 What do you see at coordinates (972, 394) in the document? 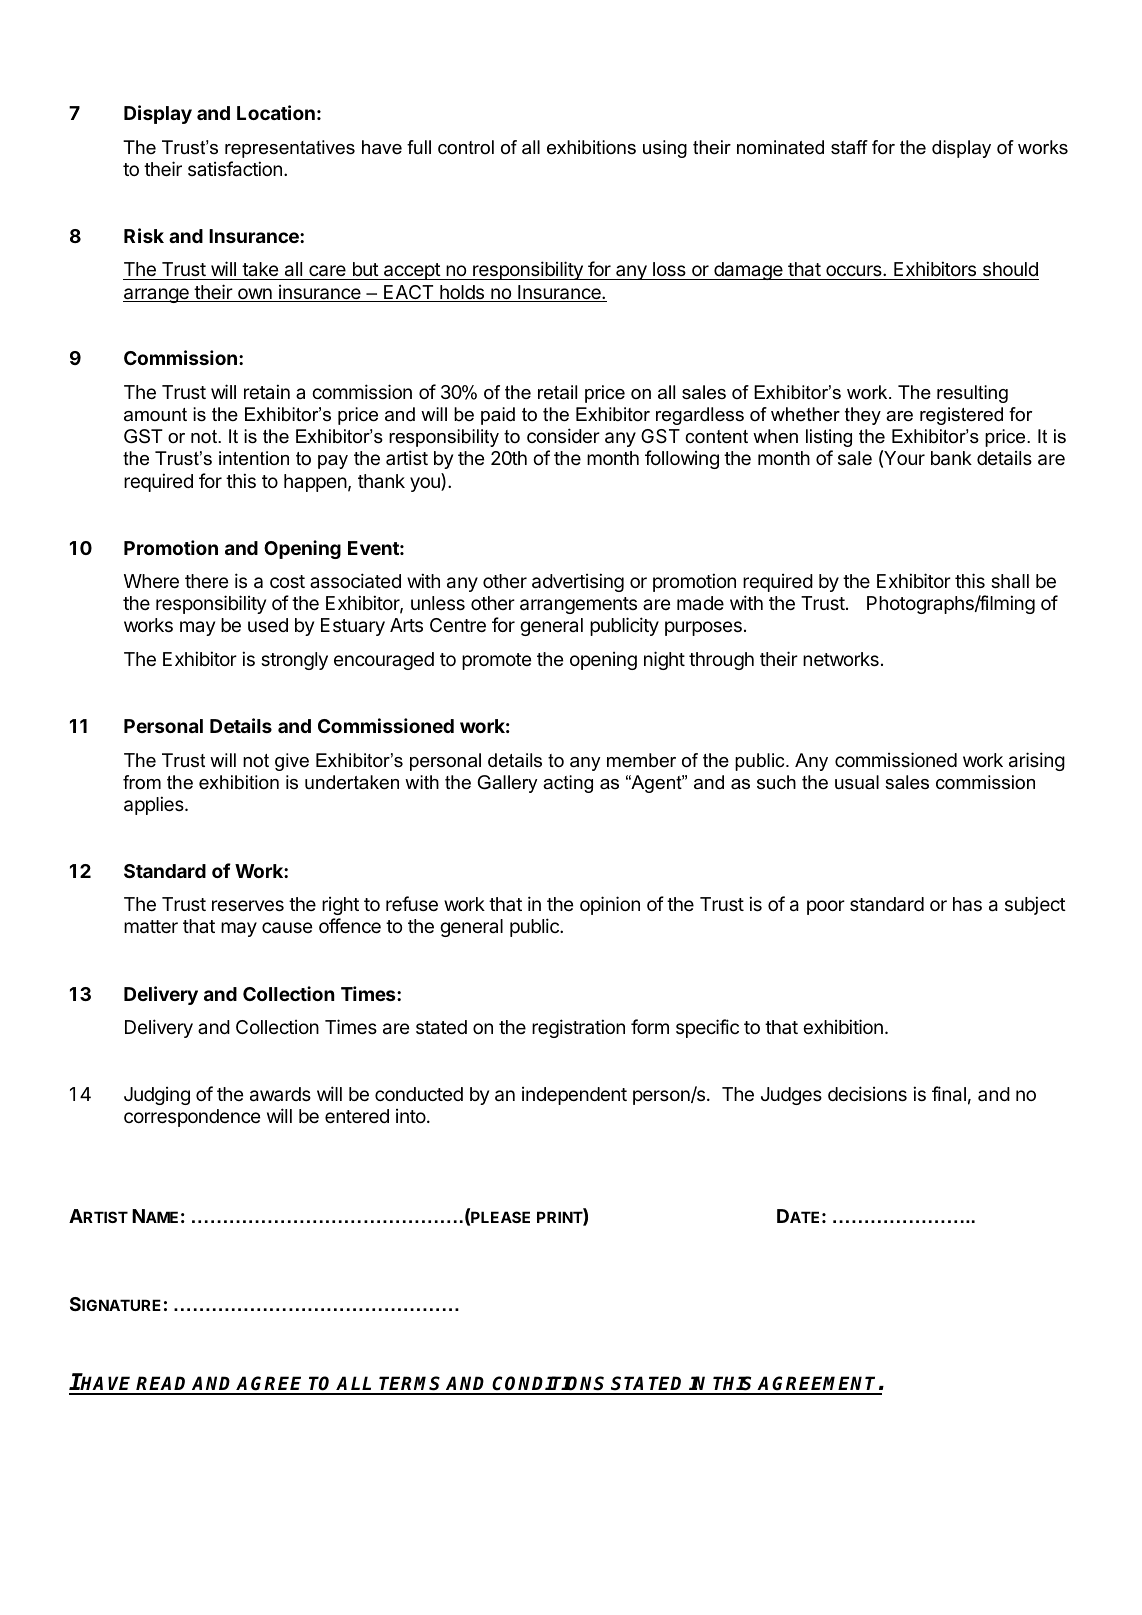
I see `resulting` at bounding box center [972, 394].
